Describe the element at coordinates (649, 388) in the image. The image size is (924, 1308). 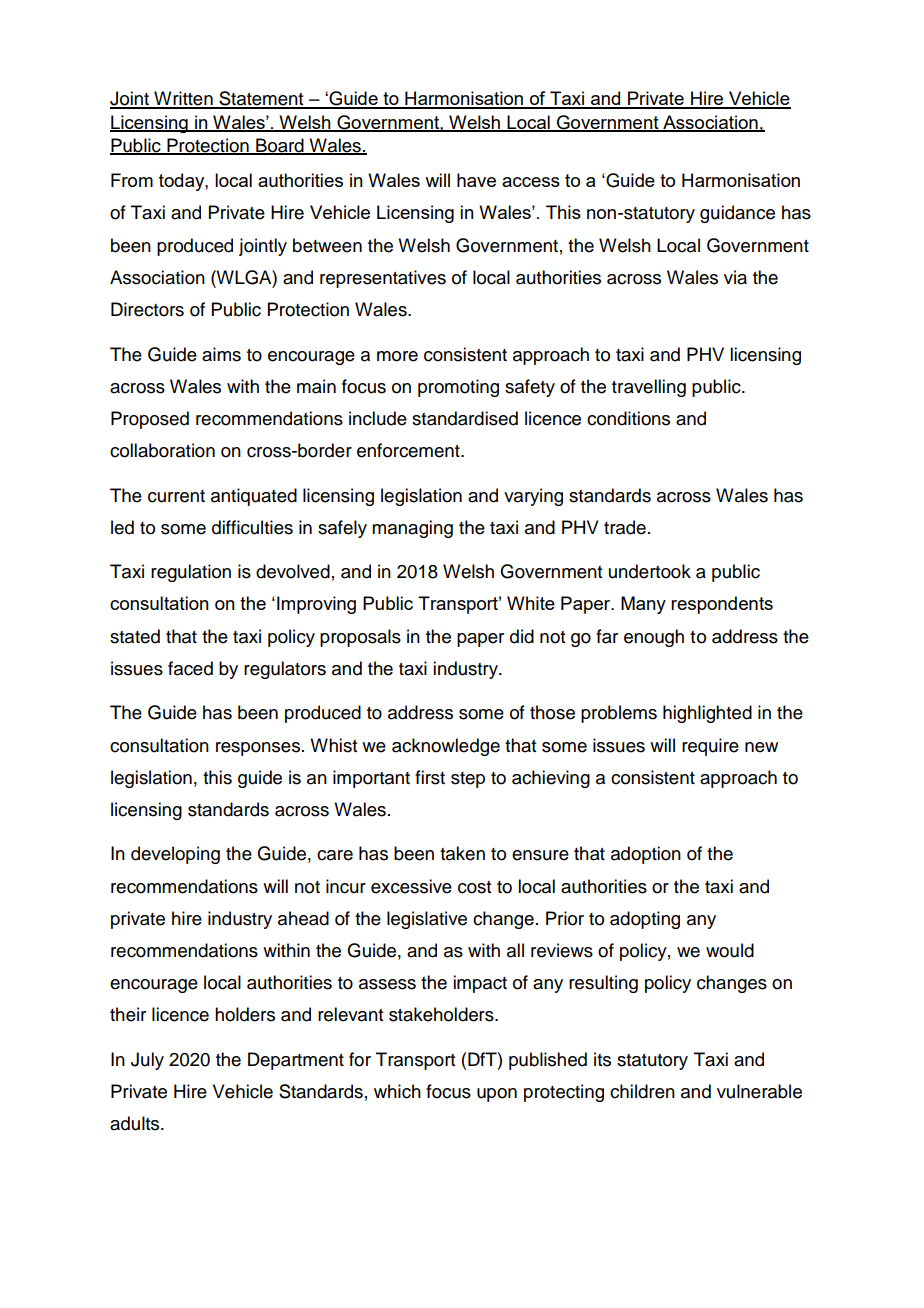
I see `travelling` at that location.
